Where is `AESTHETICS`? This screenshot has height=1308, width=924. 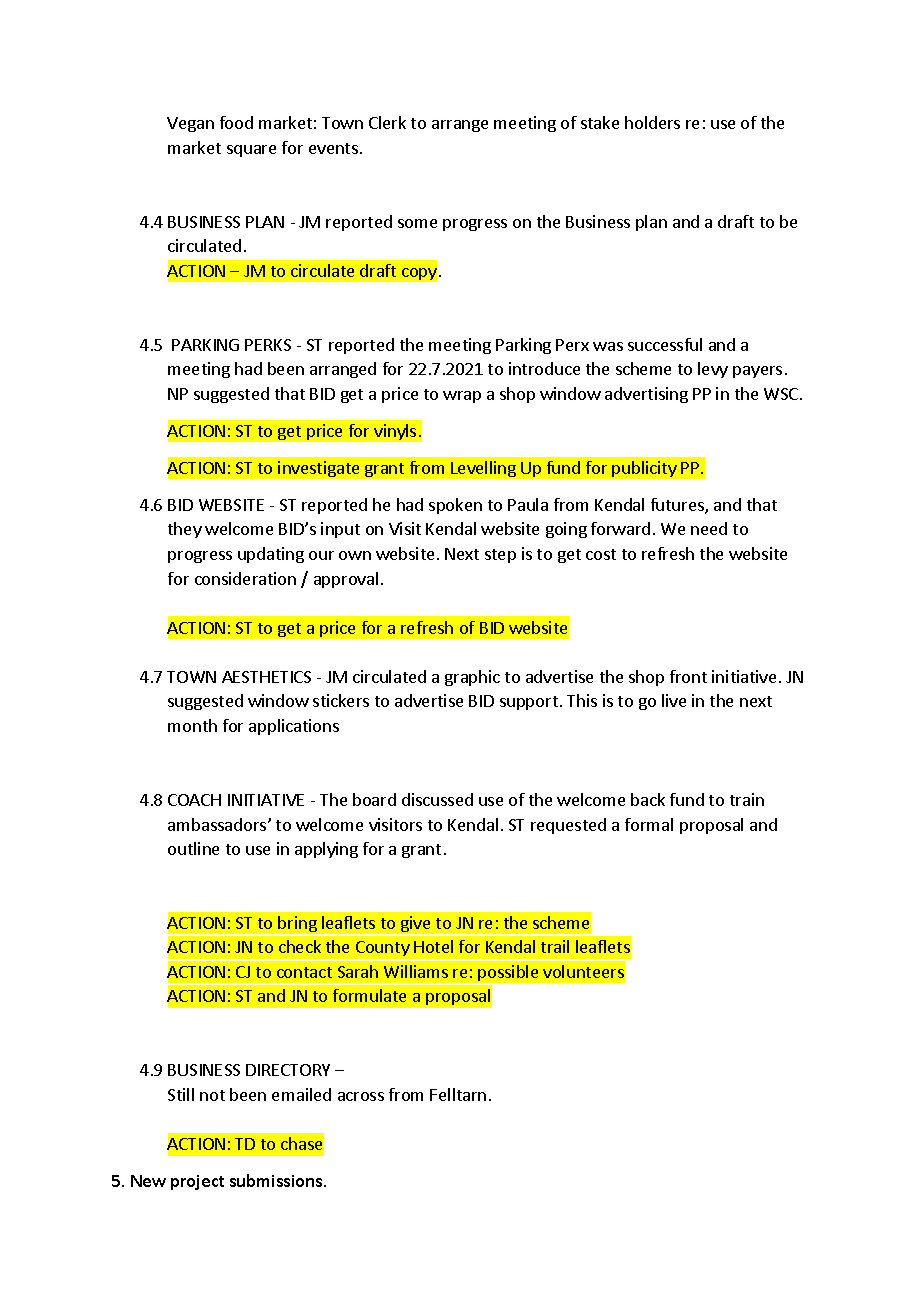
AESTHETICS is located at coordinates (266, 677).
